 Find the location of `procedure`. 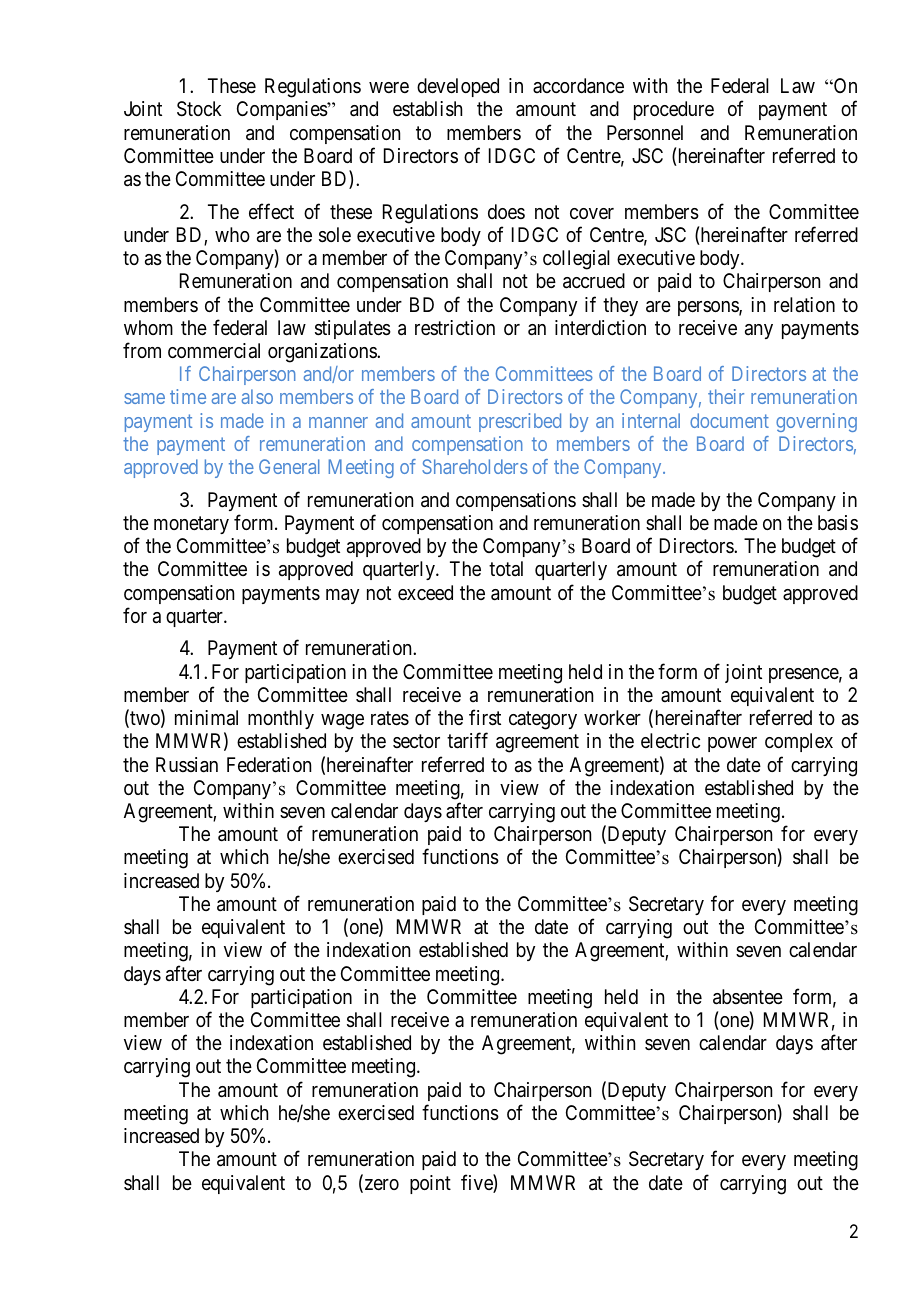

procedure is located at coordinates (674, 110).
